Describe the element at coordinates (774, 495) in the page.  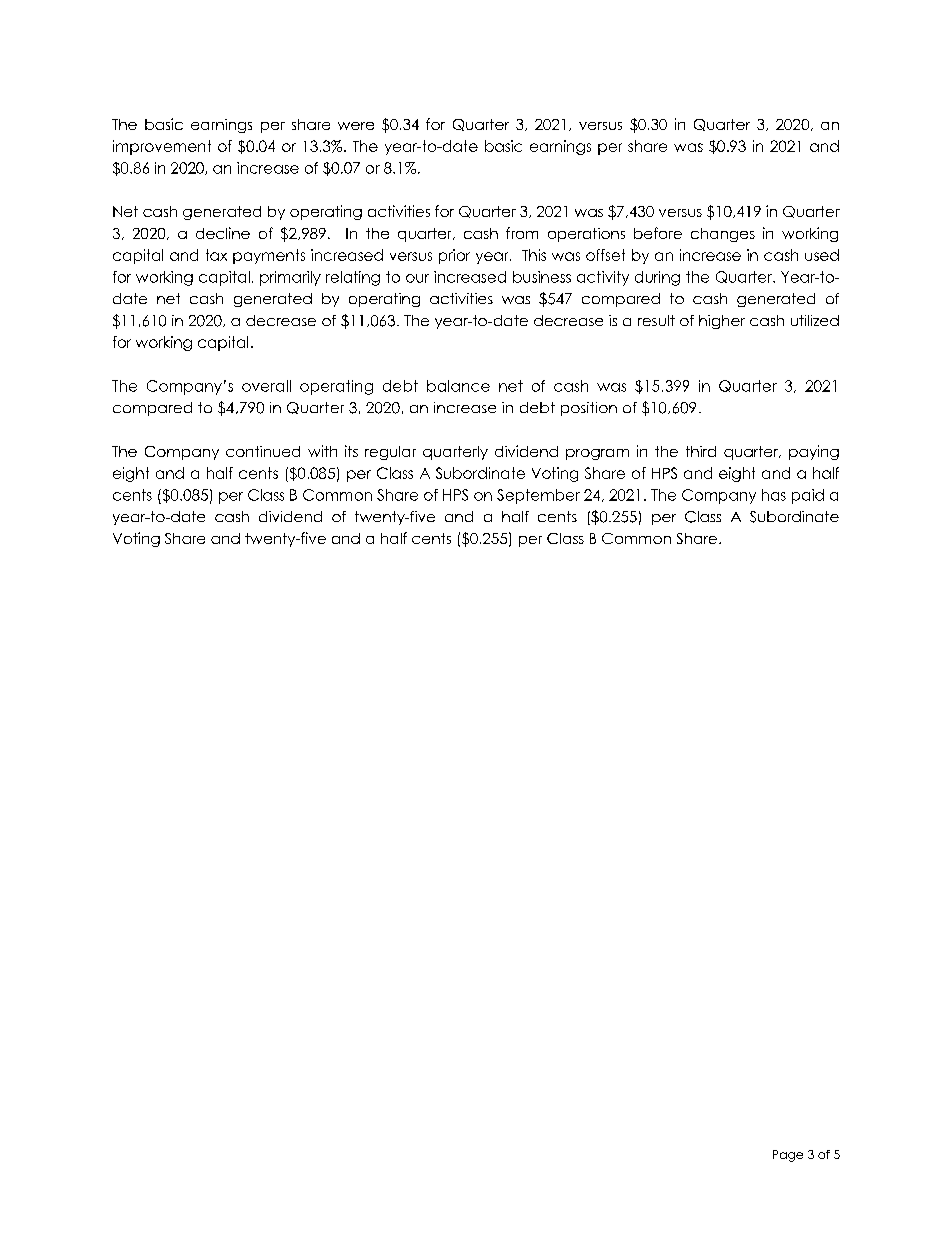
I see `has` at that location.
